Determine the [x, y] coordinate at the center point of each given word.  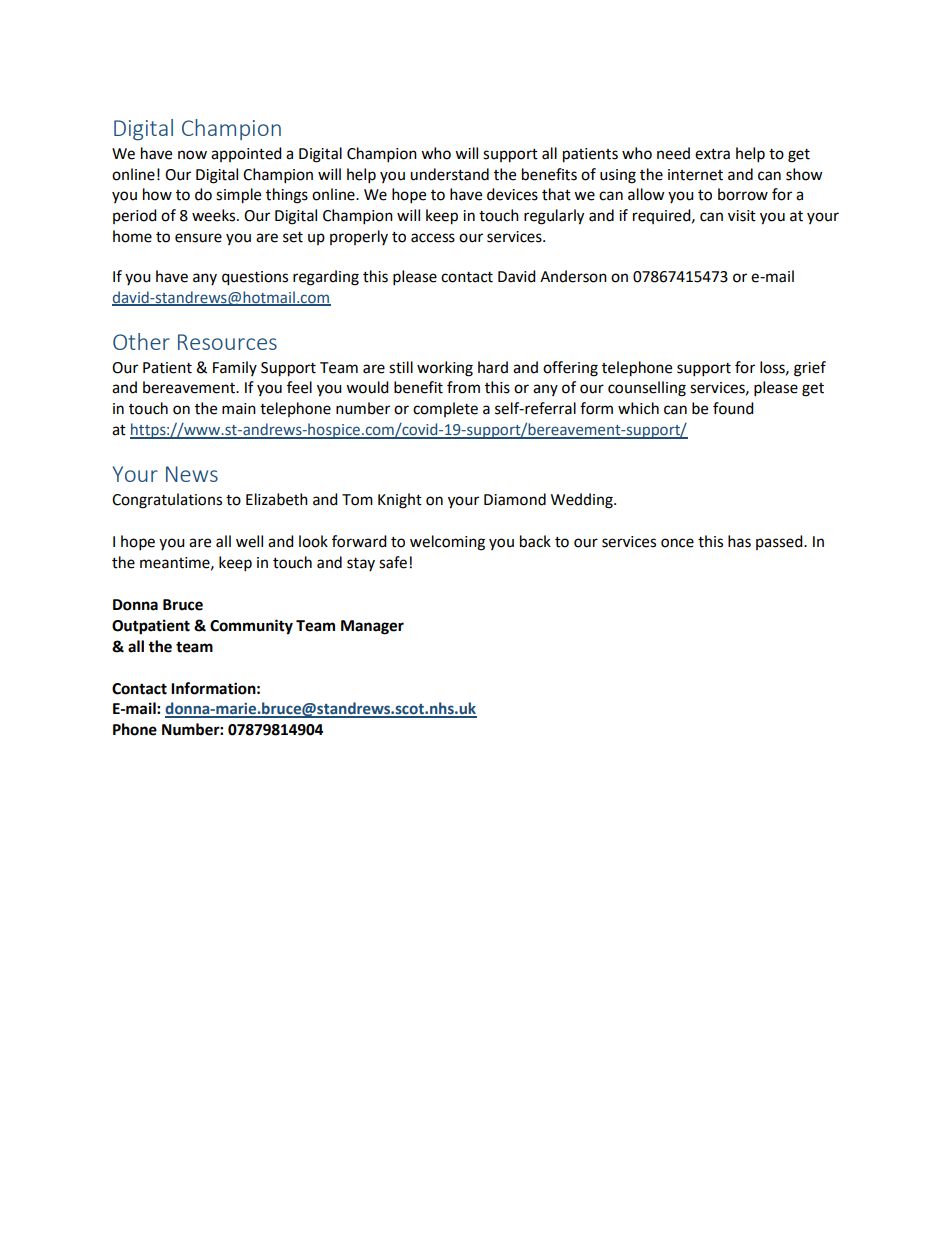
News [192, 474]
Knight [400, 501]
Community [251, 627]
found [733, 408]
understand [449, 174]
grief [810, 369]
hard [493, 367]
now [192, 155]
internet [695, 175]
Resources [227, 342]
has [739, 541]
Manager [372, 627]
